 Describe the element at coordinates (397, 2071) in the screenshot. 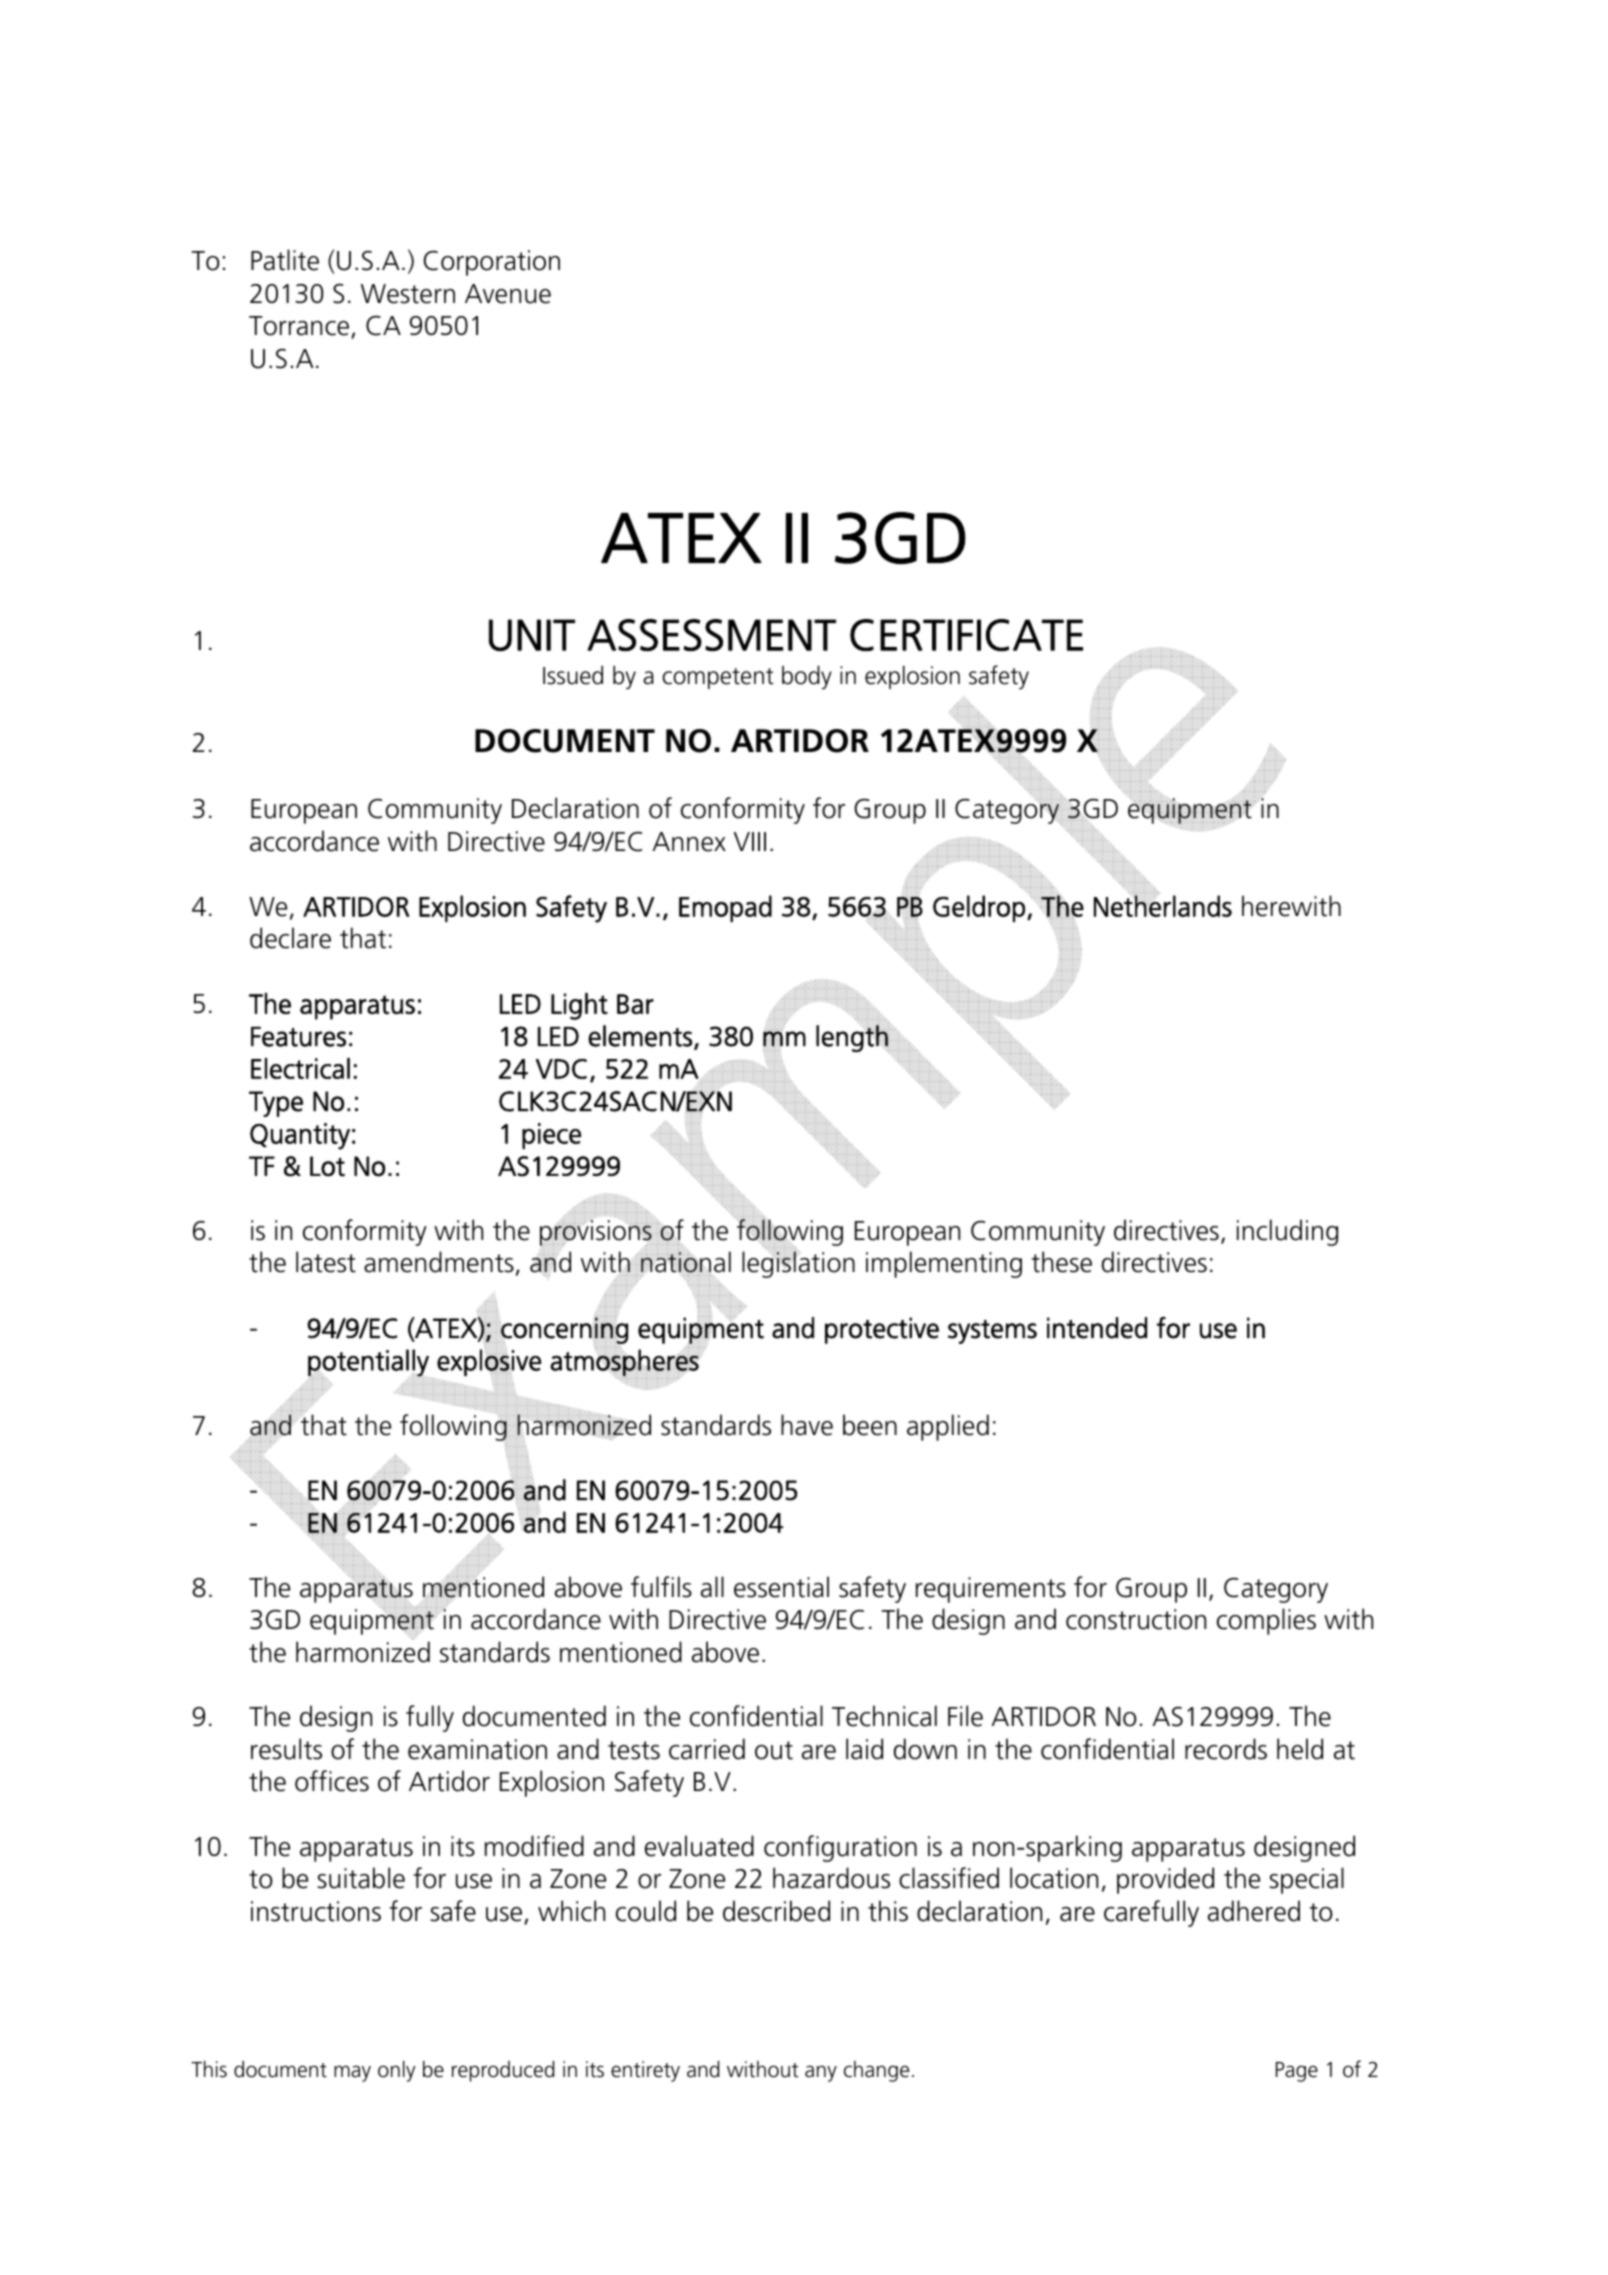

I see `only` at that location.
